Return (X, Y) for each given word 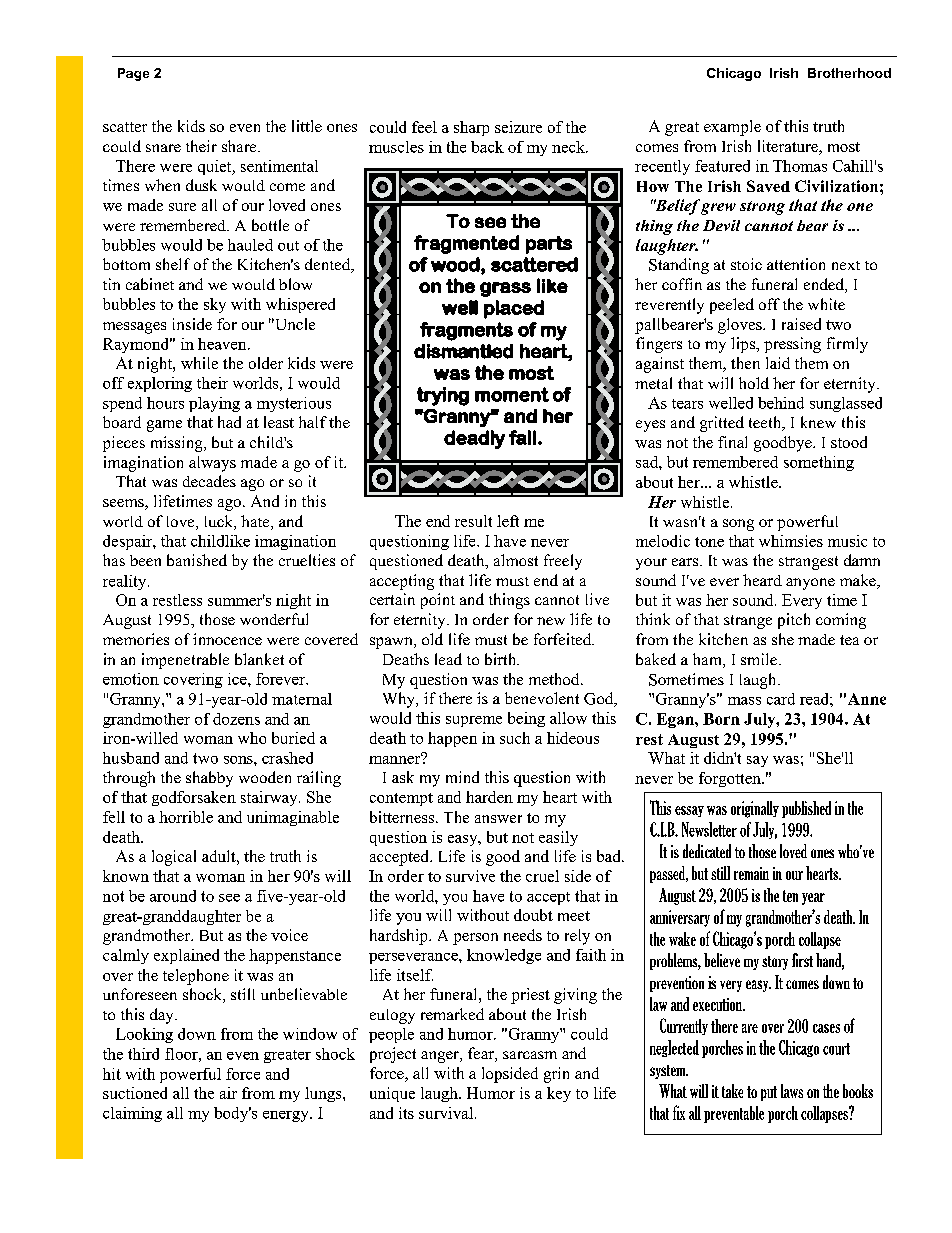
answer (498, 819)
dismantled (463, 351)
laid (778, 363)
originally (755, 809)
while (199, 363)
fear (482, 1054)
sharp (471, 128)
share (240, 146)
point (438, 601)
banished (197, 560)
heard (762, 580)
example (732, 128)
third (143, 1054)
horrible (186, 817)
